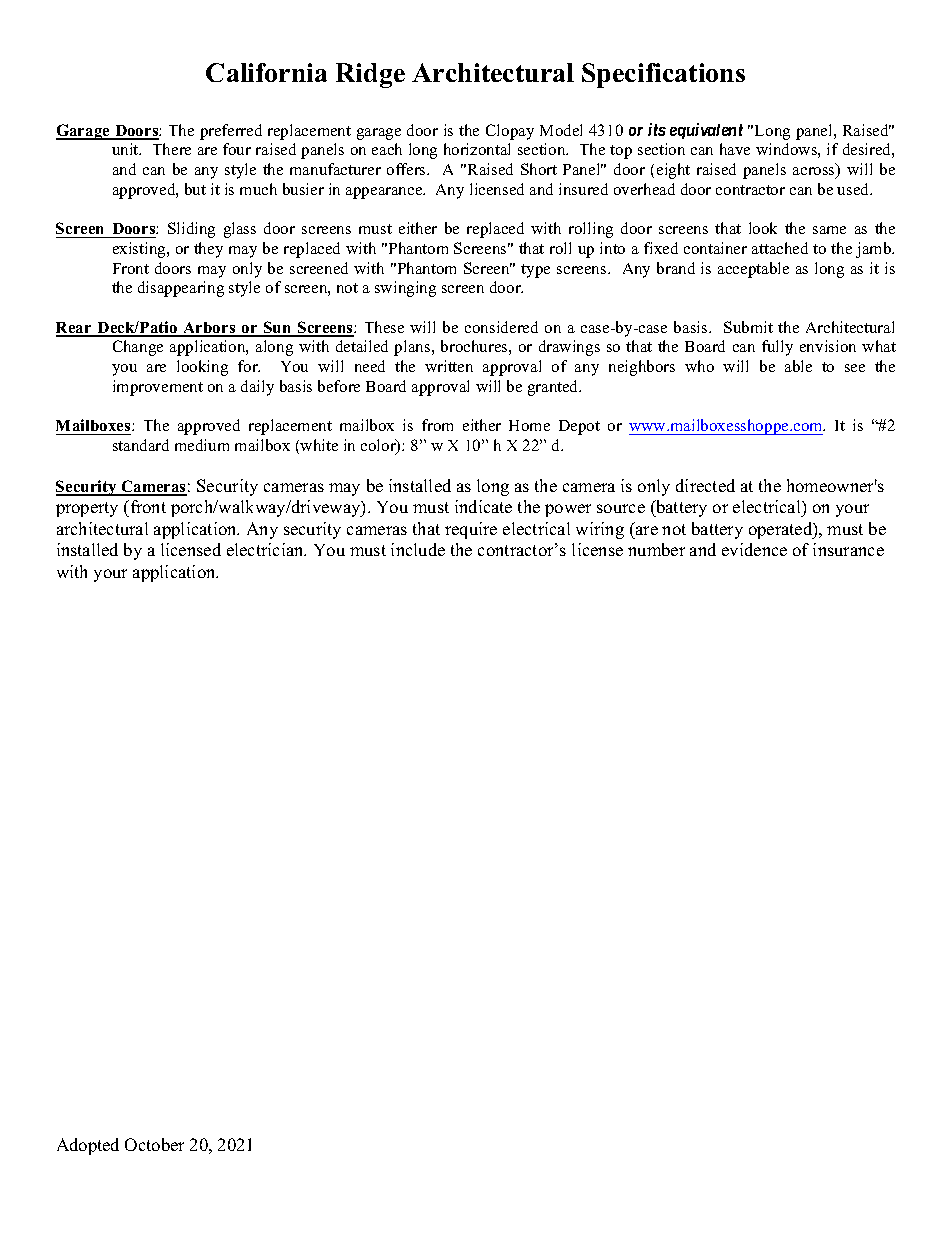 The width and height of the screenshot is (952, 1233). I want to click on There, so click(172, 149).
